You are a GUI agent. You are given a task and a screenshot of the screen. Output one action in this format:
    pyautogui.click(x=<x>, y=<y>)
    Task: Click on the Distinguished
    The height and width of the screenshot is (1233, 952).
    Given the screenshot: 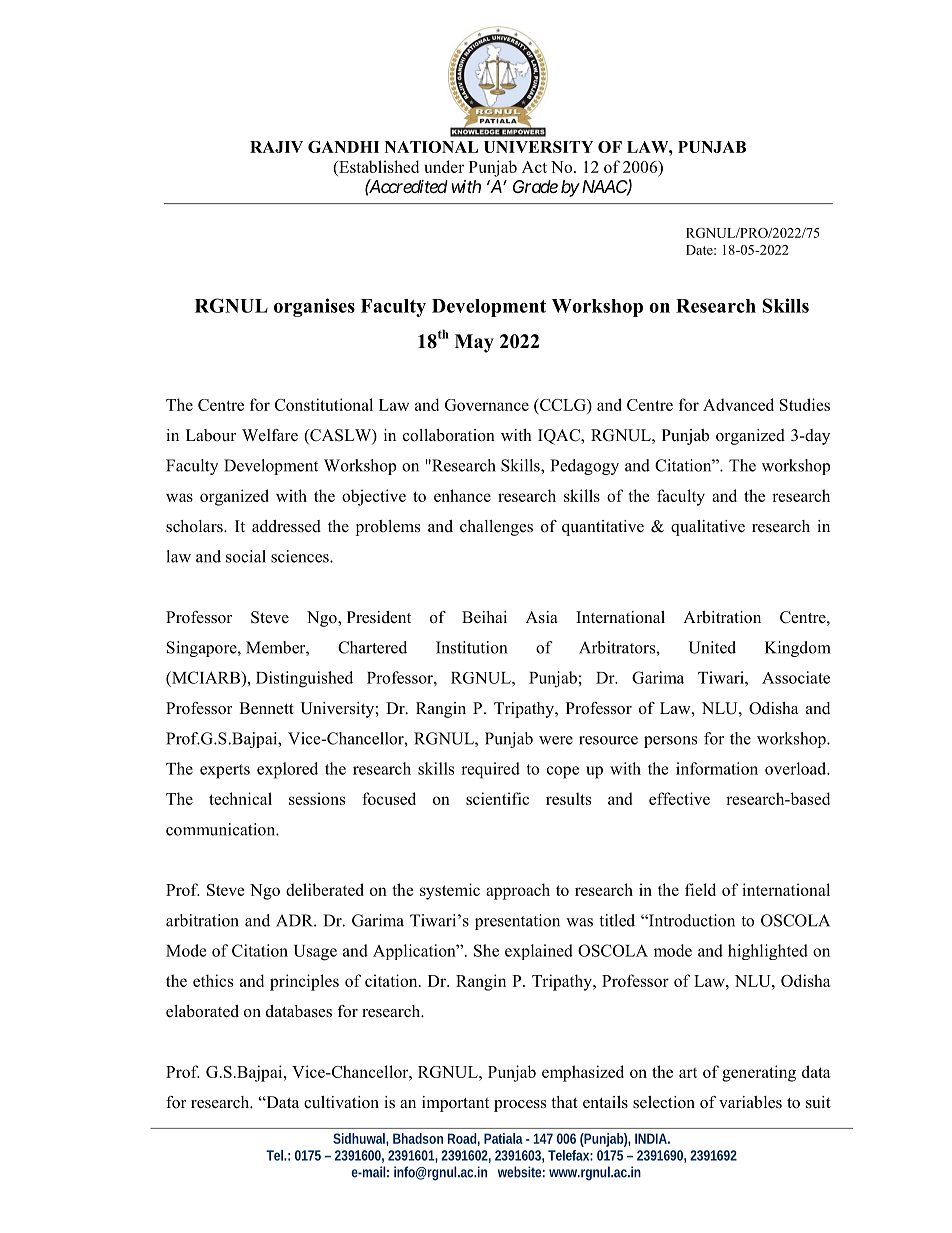 What is the action you would take?
    pyautogui.click(x=304, y=679)
